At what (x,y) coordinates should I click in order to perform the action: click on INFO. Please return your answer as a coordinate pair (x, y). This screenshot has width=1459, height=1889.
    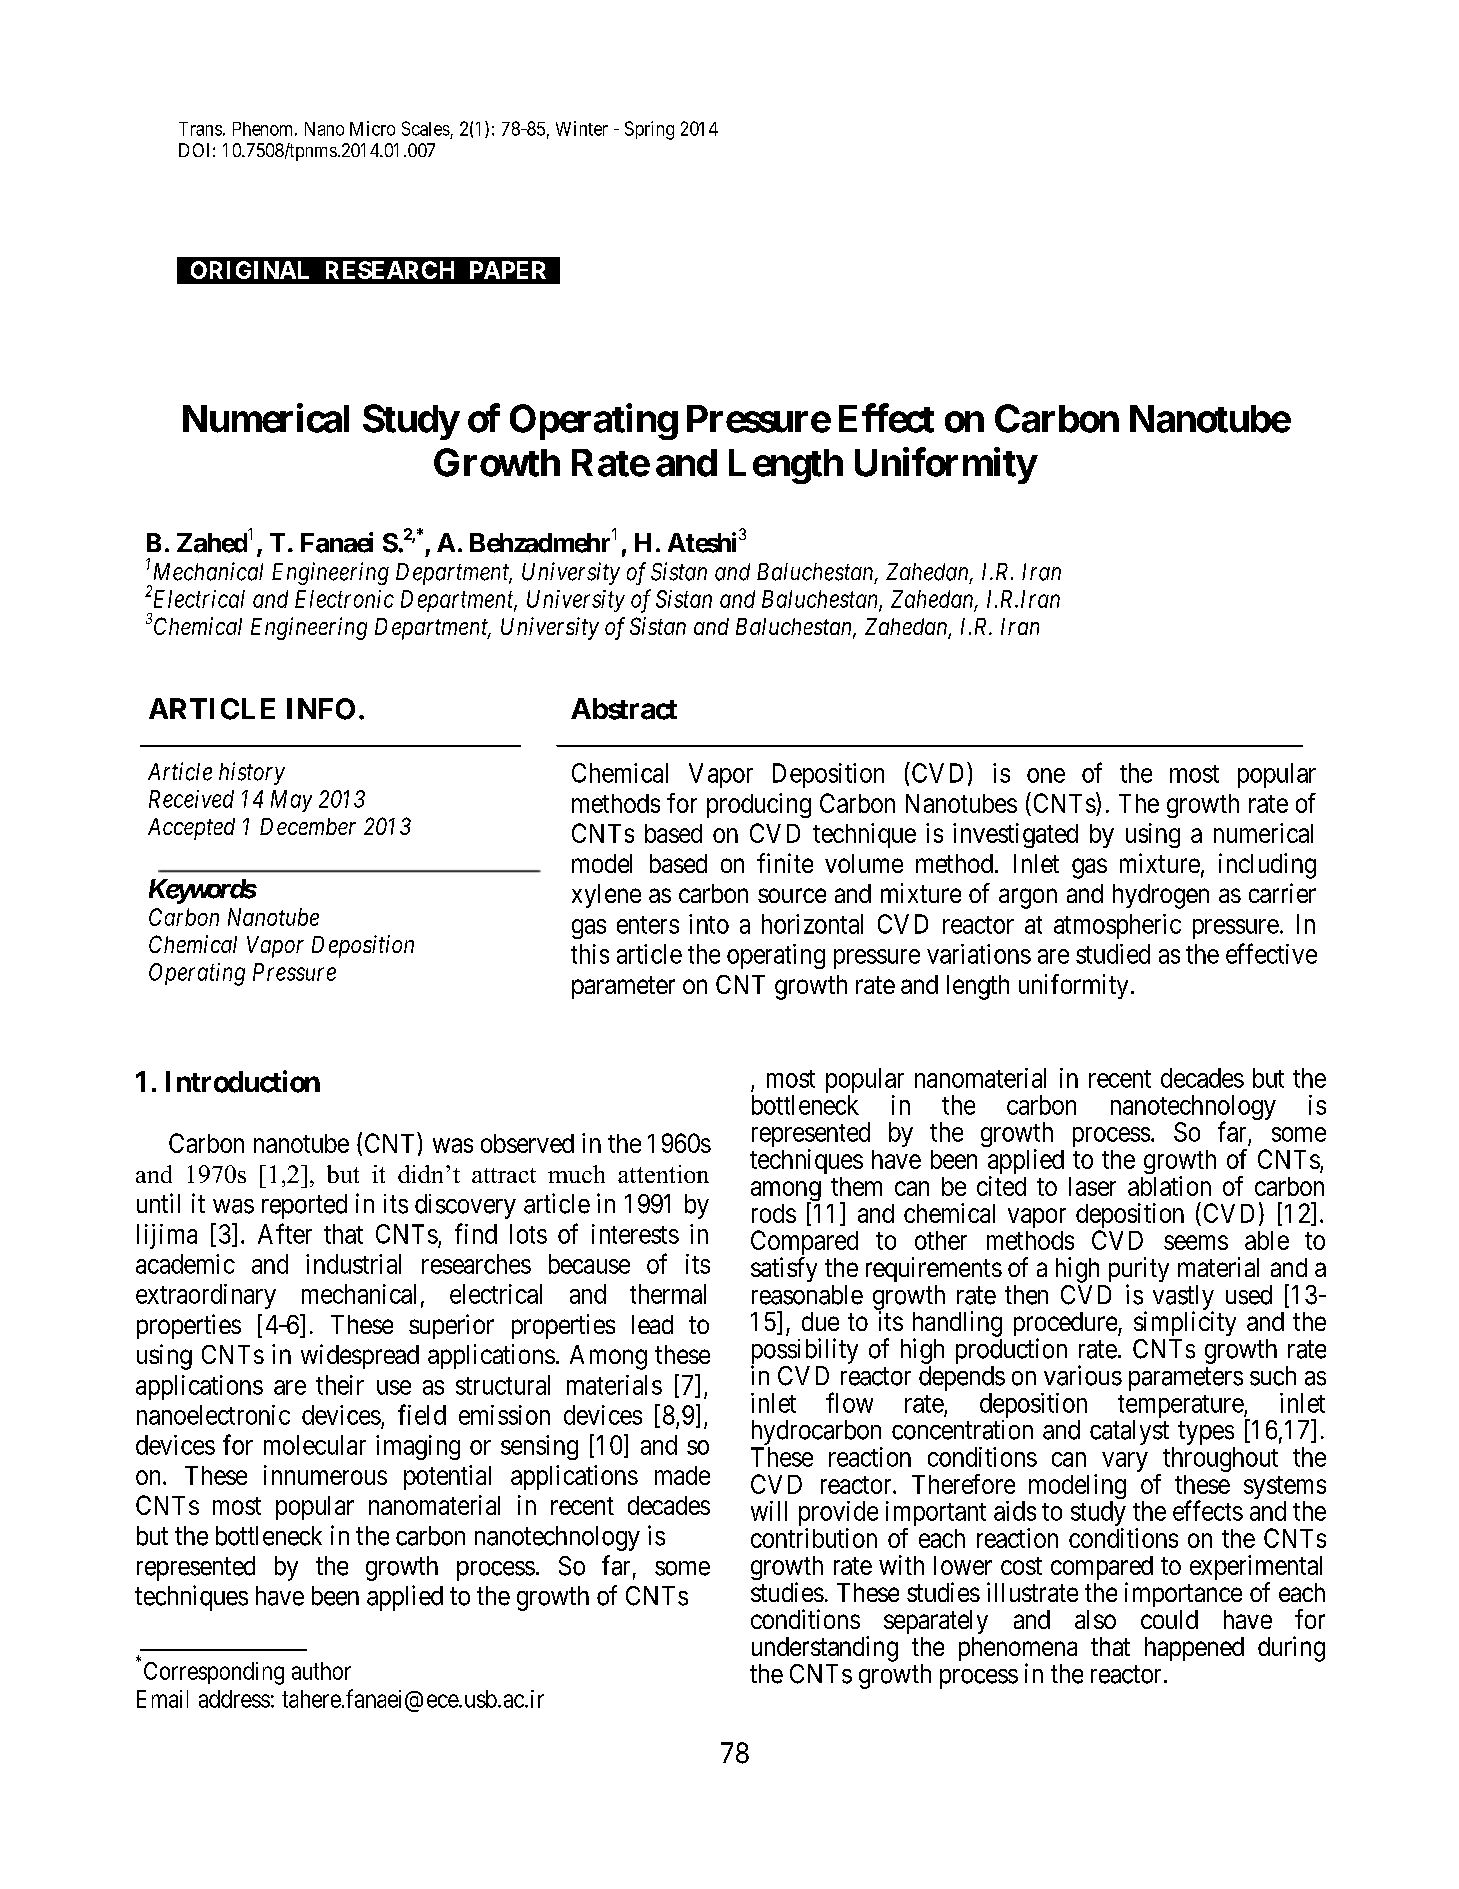
    Looking at the image, I should click on (321, 709).
